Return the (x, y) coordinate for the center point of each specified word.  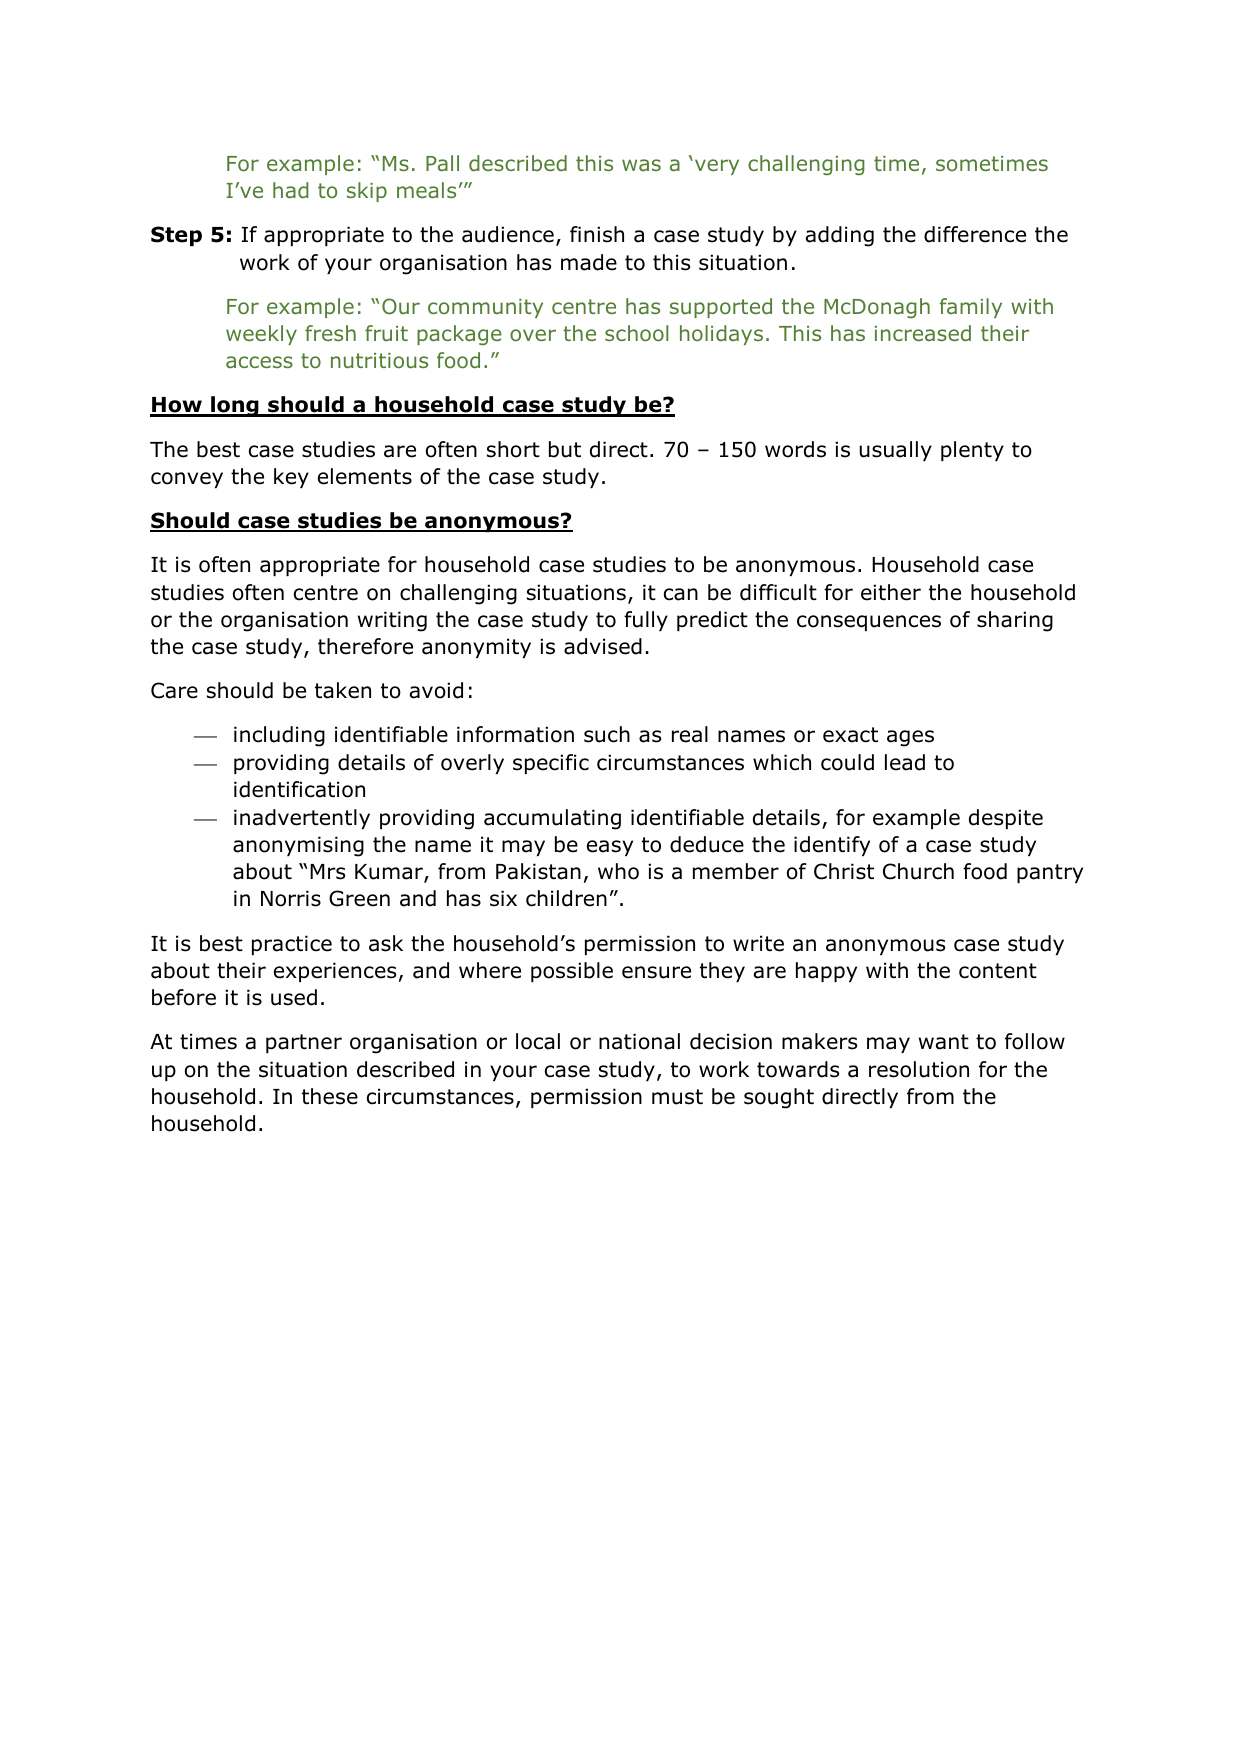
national (639, 1041)
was (641, 165)
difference (975, 234)
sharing (1015, 621)
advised (603, 646)
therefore (365, 646)
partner (304, 1043)
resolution (919, 1069)
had (291, 190)
